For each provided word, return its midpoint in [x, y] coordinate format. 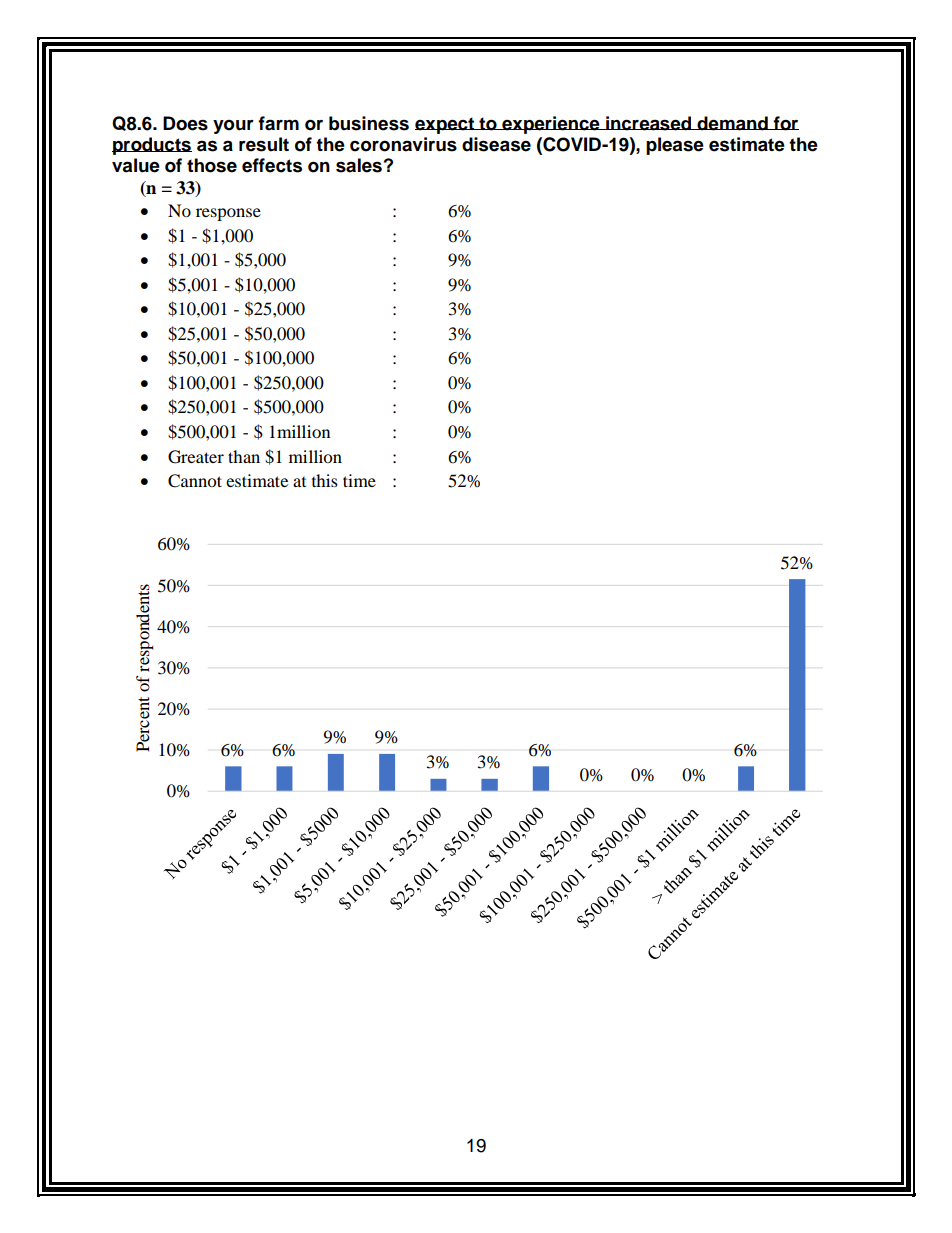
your [233, 127]
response [228, 214]
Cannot [195, 481]
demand [732, 123]
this [325, 480]
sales [359, 165]
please [675, 146]
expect [446, 125]
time [359, 480]
